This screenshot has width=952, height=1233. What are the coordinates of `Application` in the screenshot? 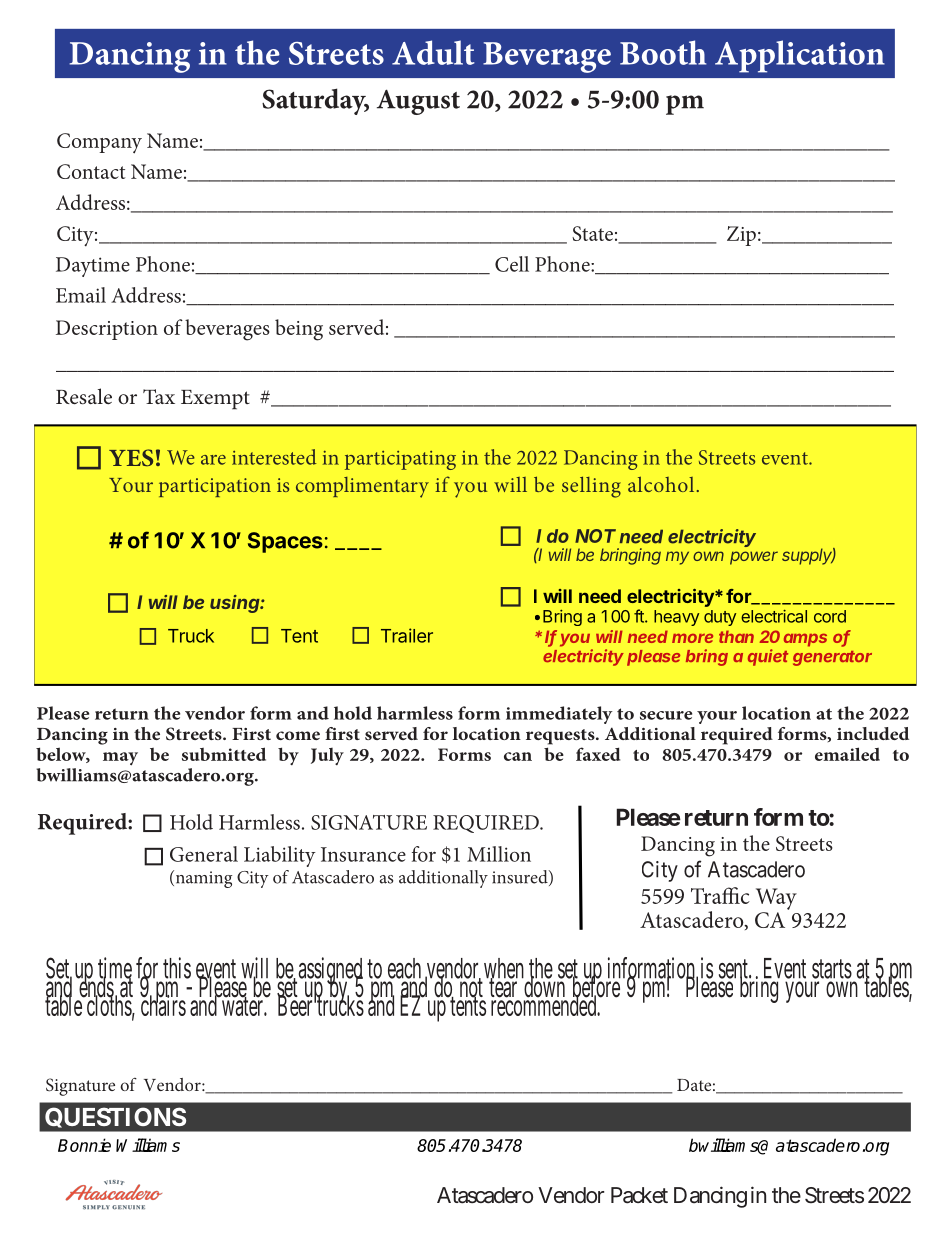 It's located at (800, 56).
